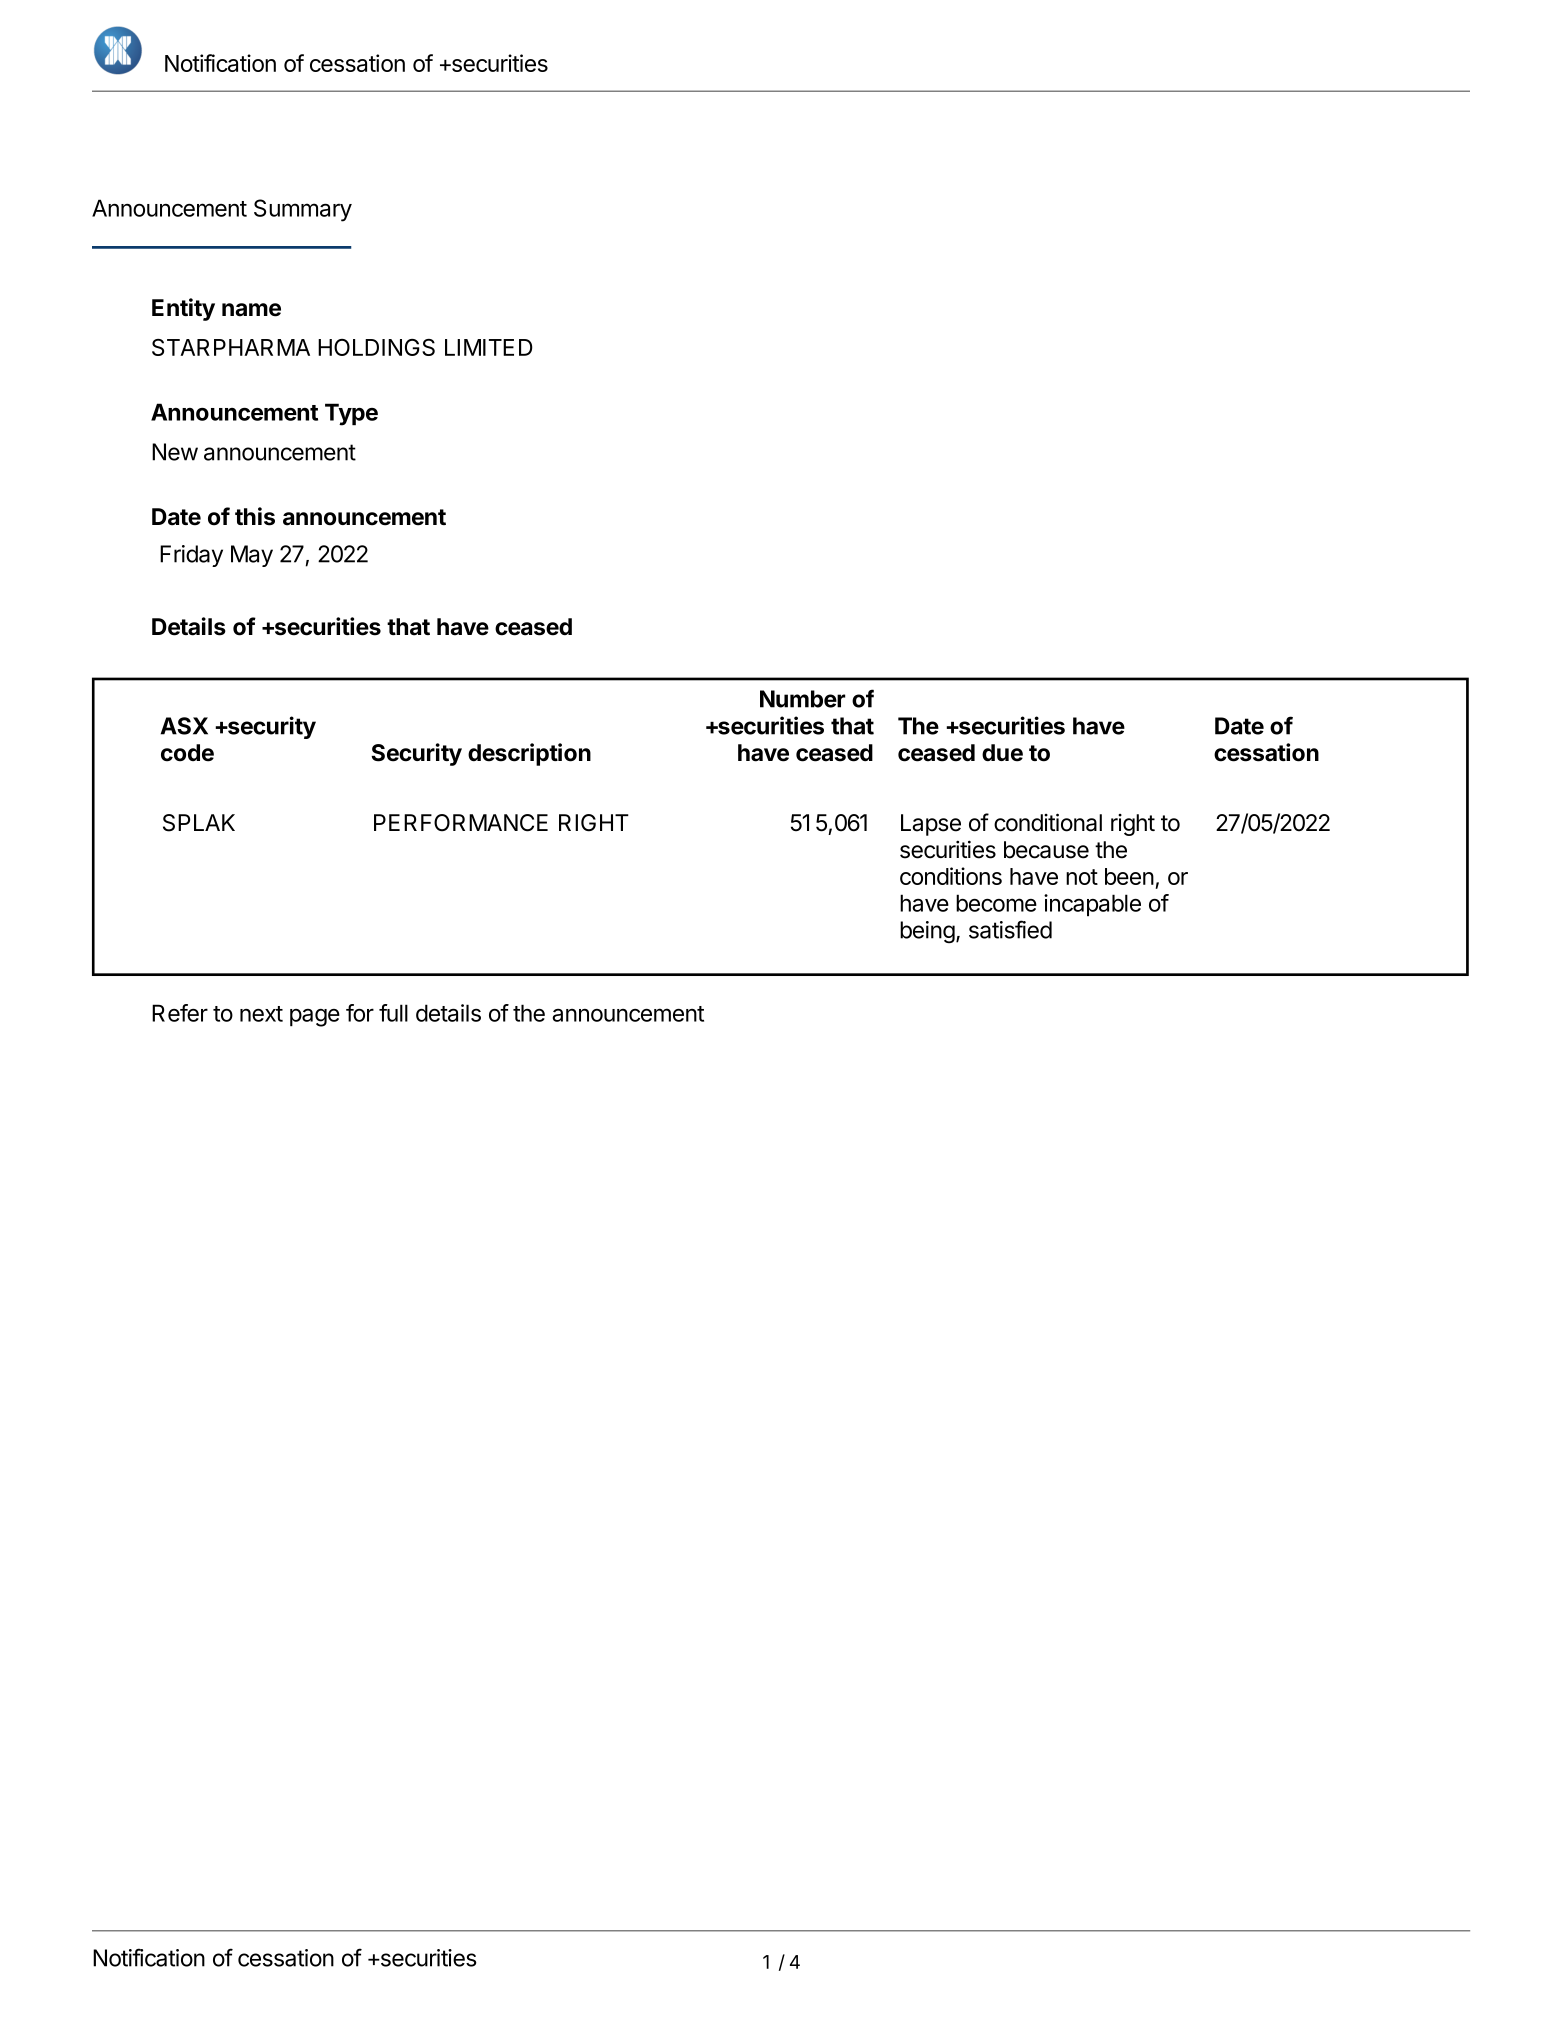  I want to click on due, so click(1002, 753).
